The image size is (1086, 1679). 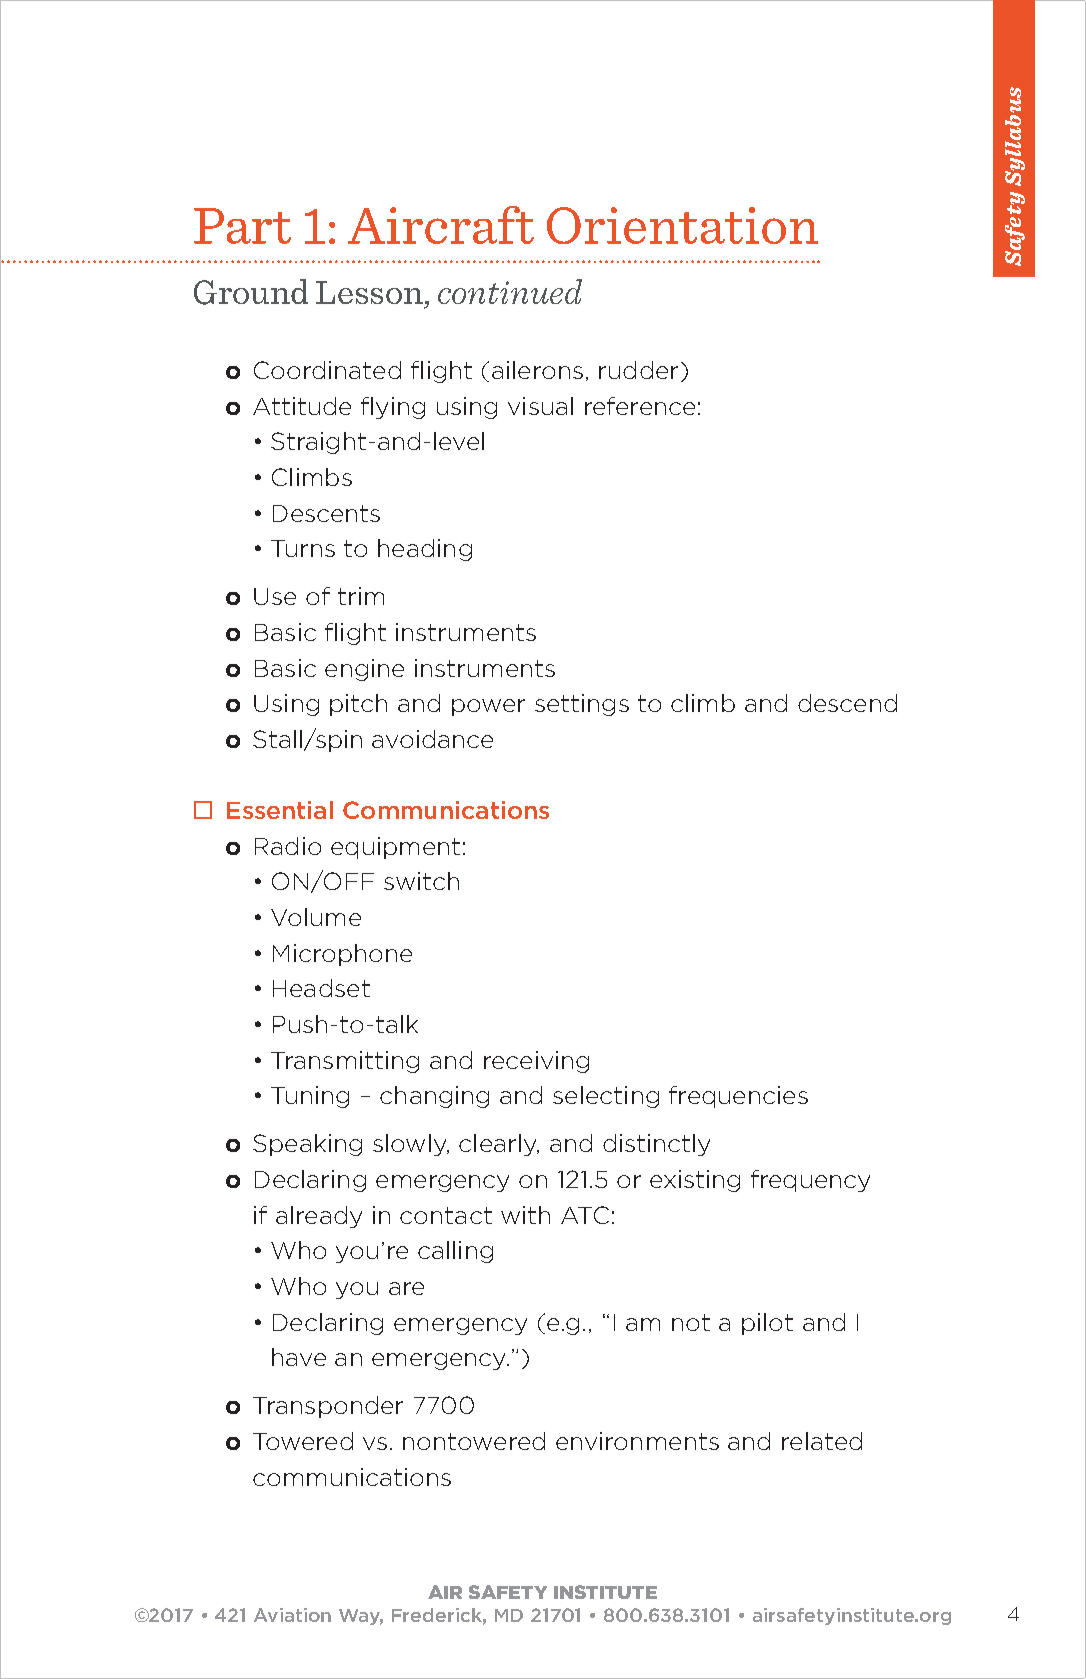 I want to click on Aviation, so click(x=292, y=1615).
